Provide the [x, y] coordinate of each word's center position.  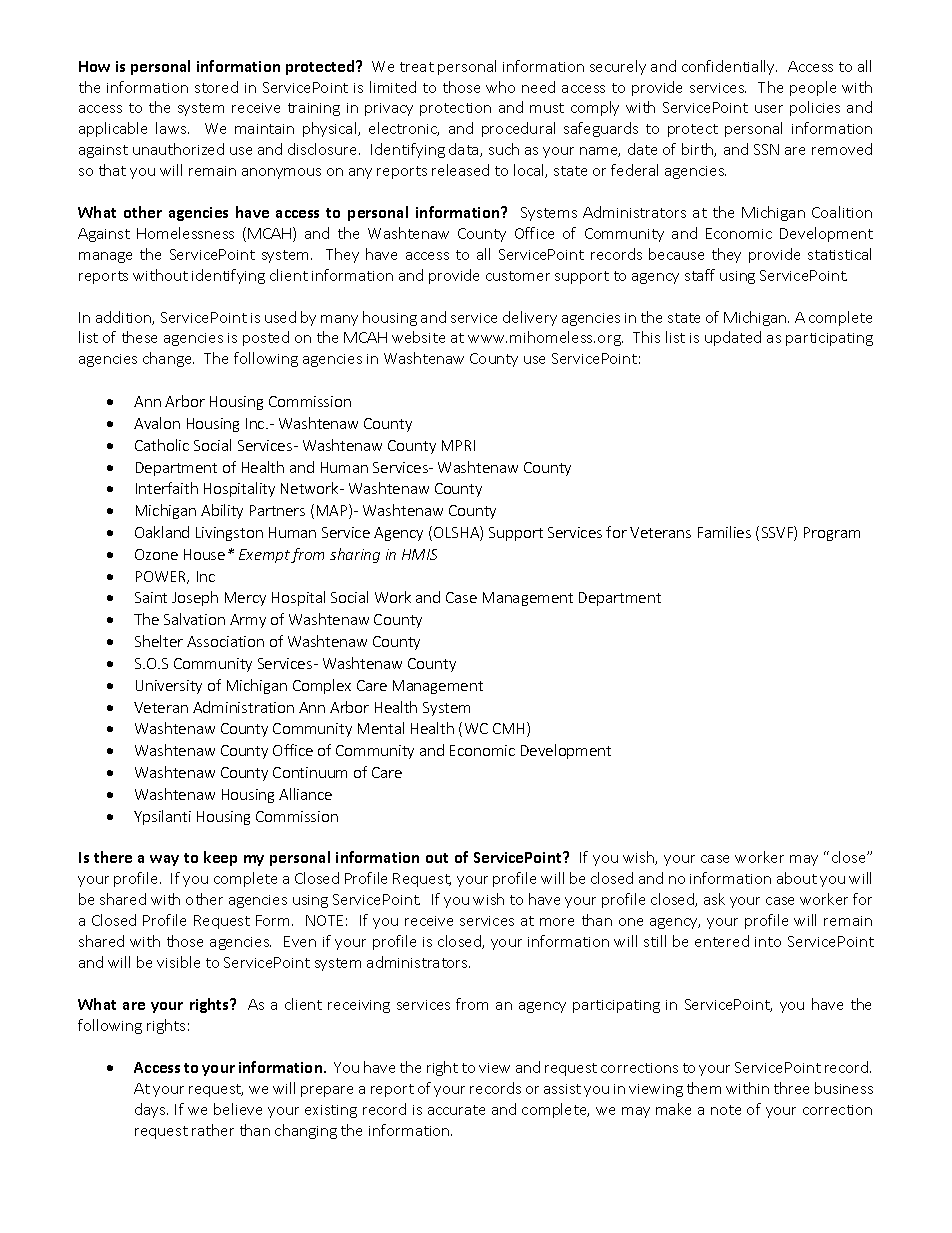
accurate [456, 1110]
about [797, 878]
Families [724, 532]
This [646, 337]
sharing [355, 555]
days [151, 1110]
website [418, 337]
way [164, 860]
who [500, 87]
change [168, 359]
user [769, 109]
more [557, 922]
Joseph [195, 598]
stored [216, 87]
